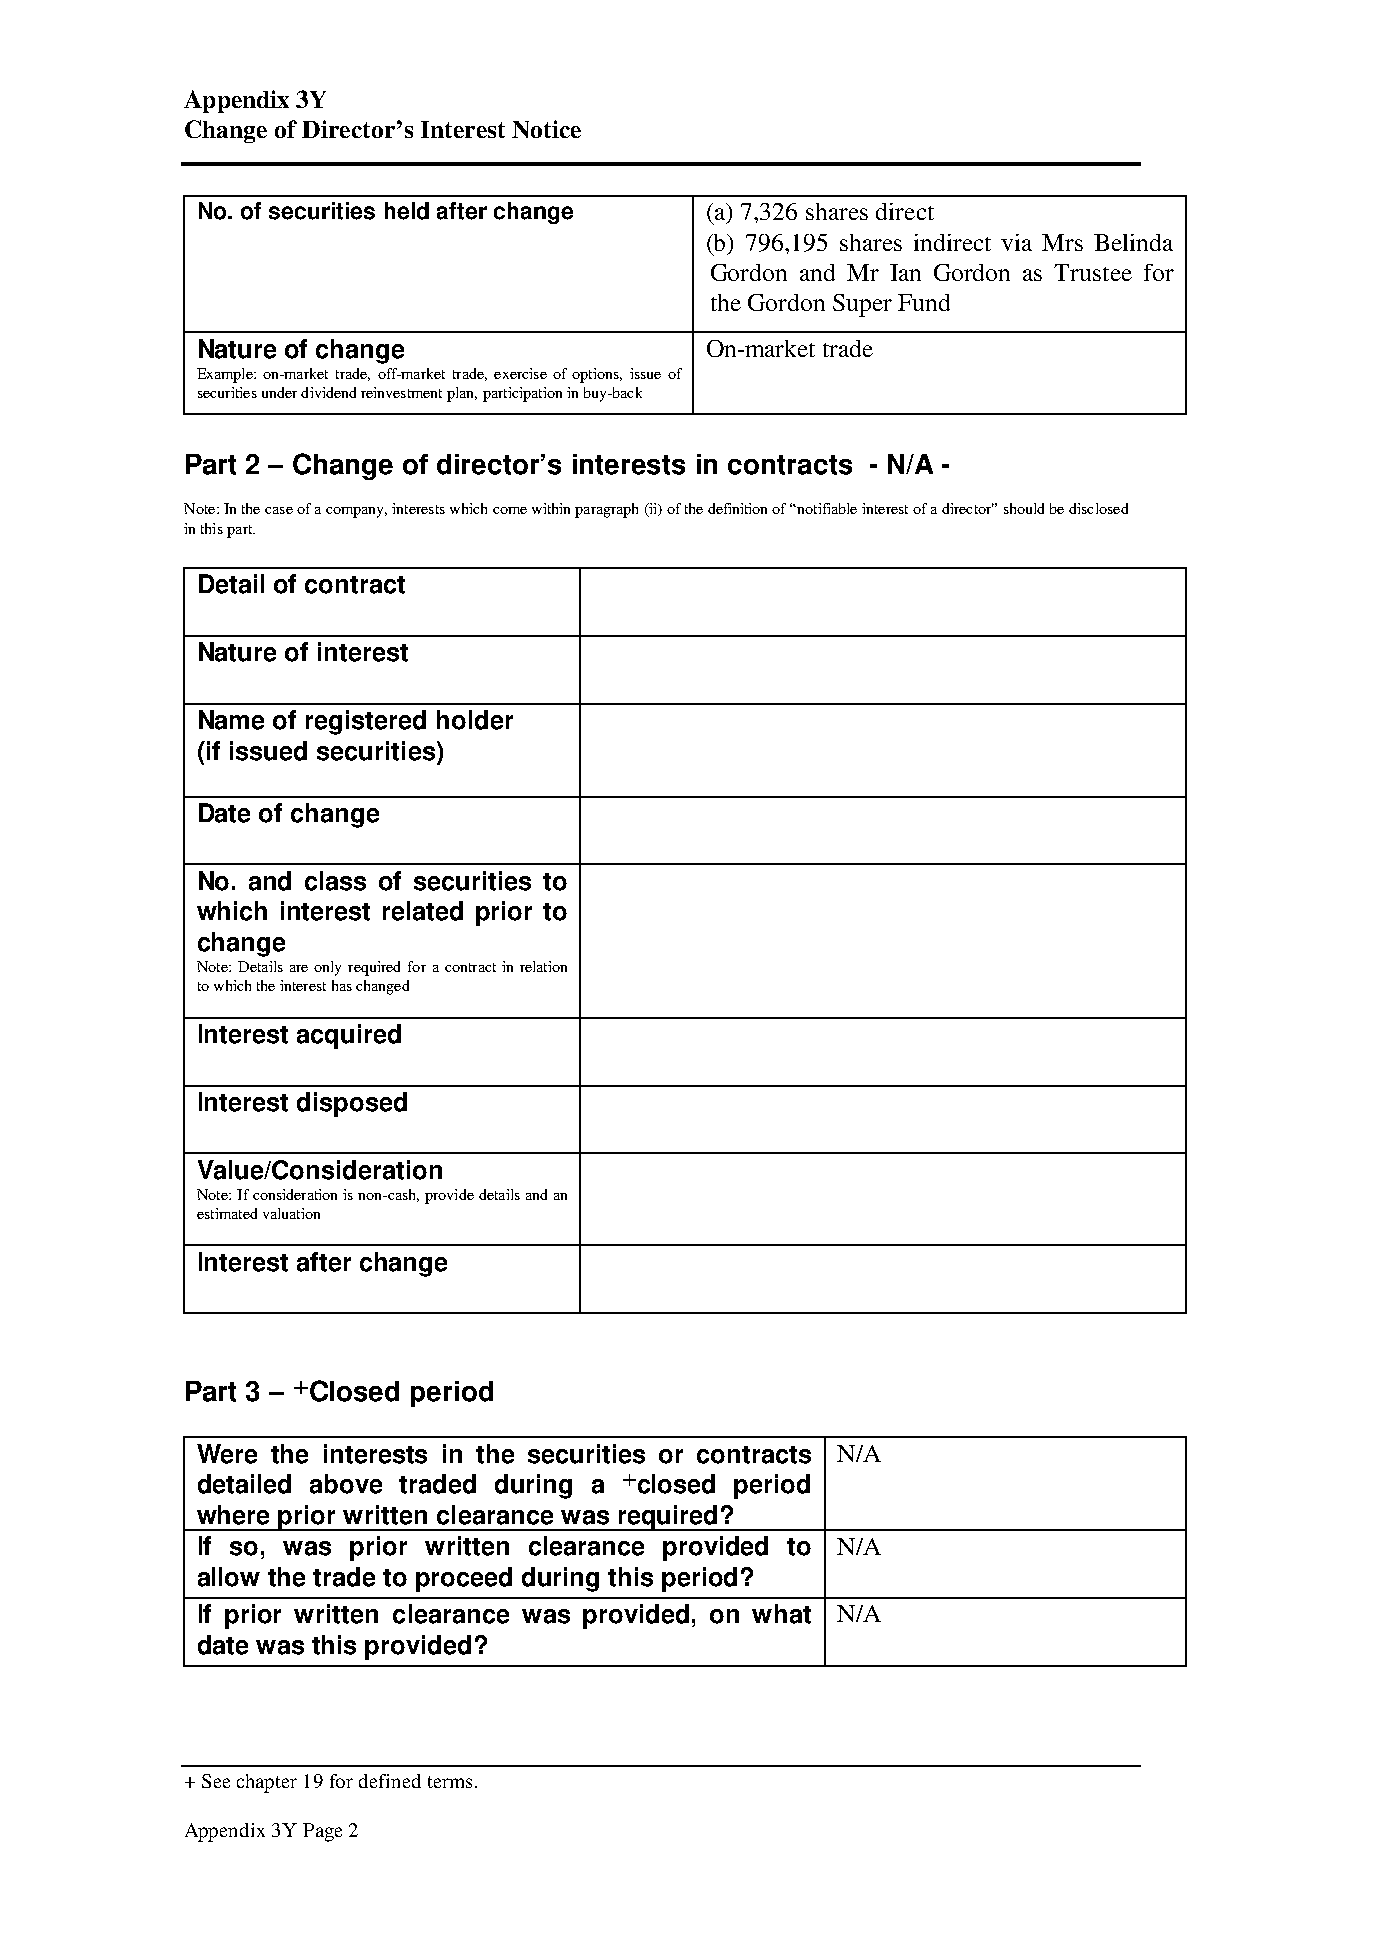  What do you see at coordinates (346, 1484) in the screenshot?
I see `above` at bounding box center [346, 1484].
